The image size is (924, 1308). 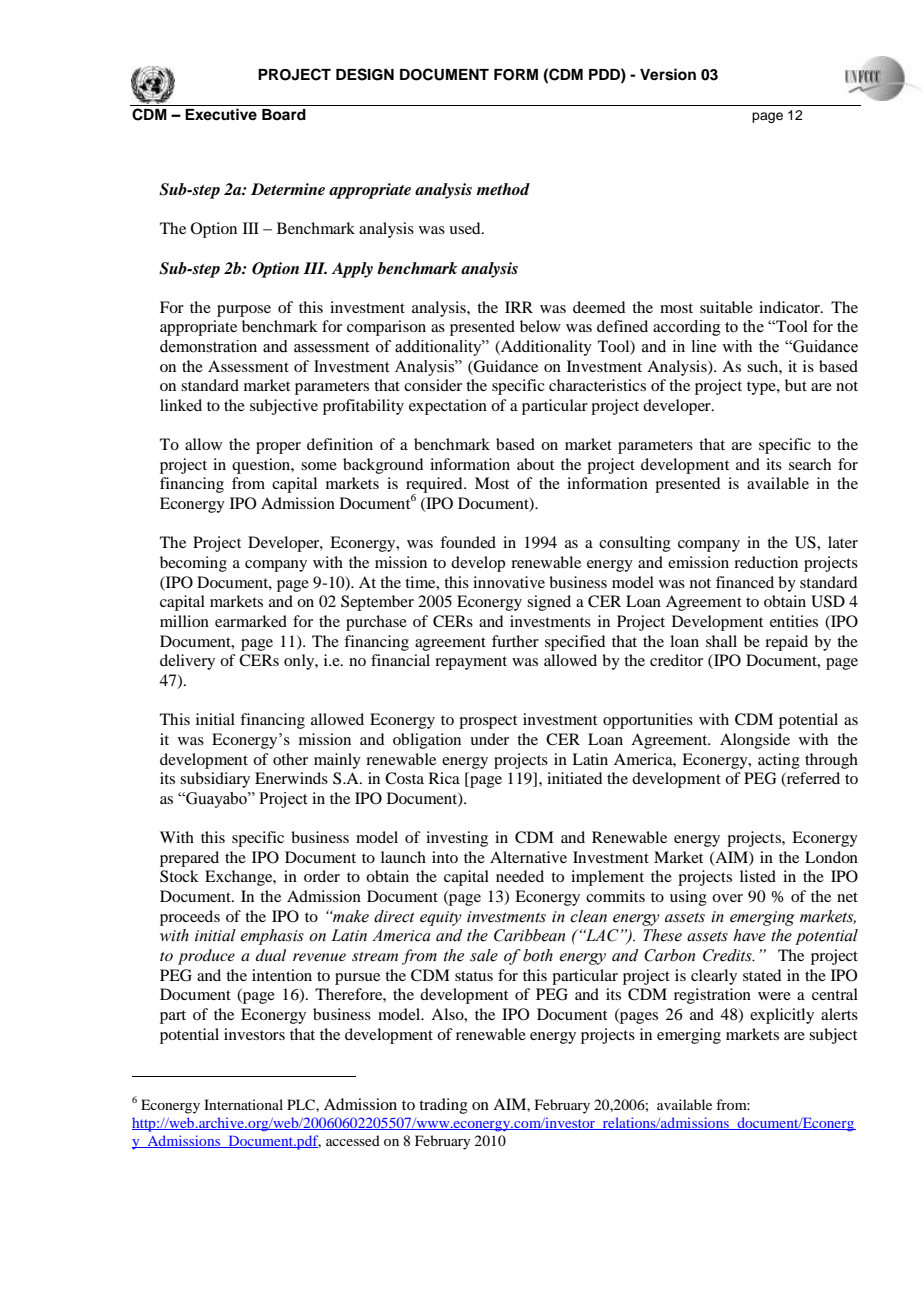 I want to click on entities, so click(x=794, y=621).
